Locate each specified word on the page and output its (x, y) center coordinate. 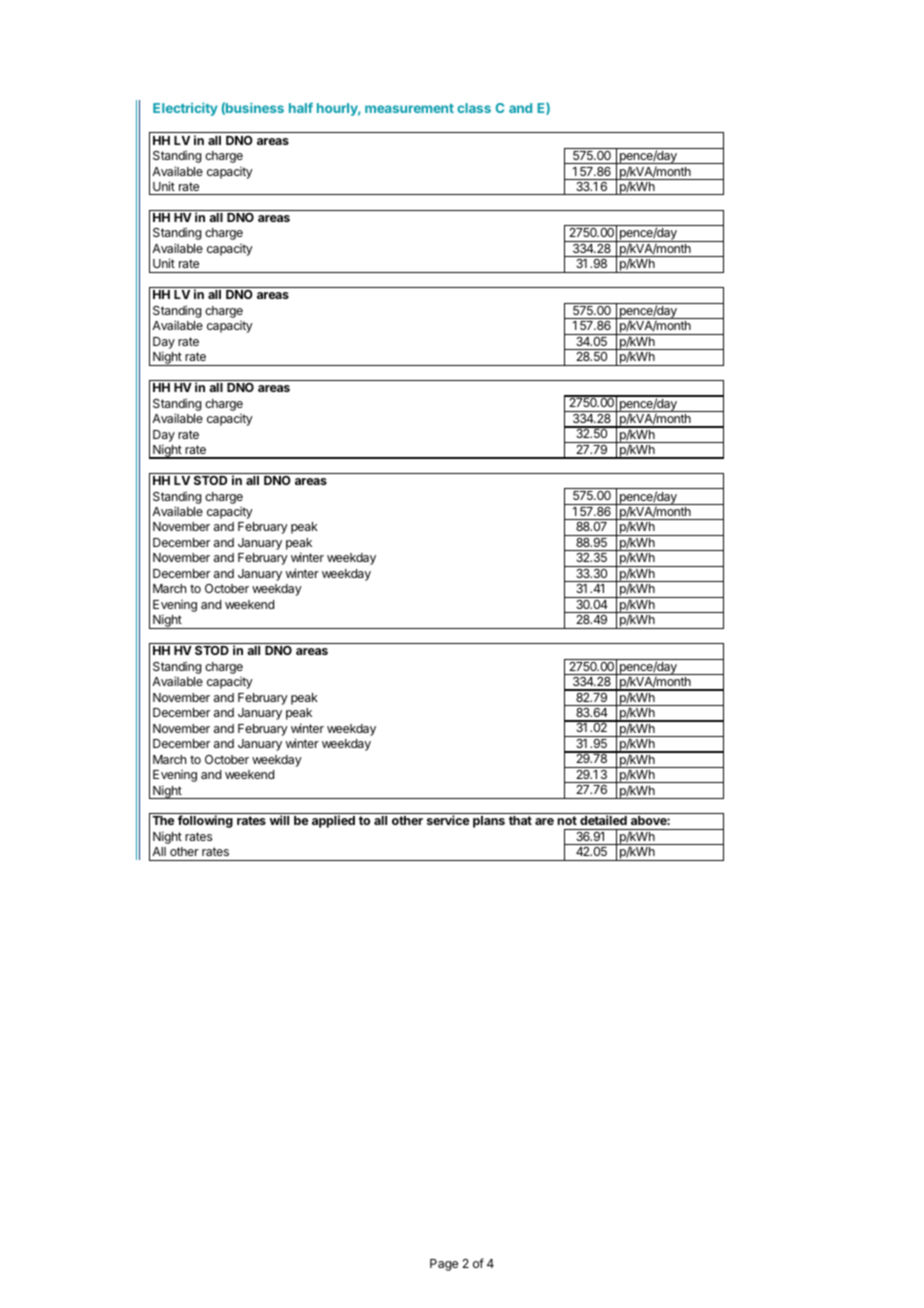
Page (444, 1265)
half (301, 107)
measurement (409, 108)
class (474, 108)
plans (489, 822)
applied (333, 821)
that (520, 820)
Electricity (185, 109)
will (279, 820)
